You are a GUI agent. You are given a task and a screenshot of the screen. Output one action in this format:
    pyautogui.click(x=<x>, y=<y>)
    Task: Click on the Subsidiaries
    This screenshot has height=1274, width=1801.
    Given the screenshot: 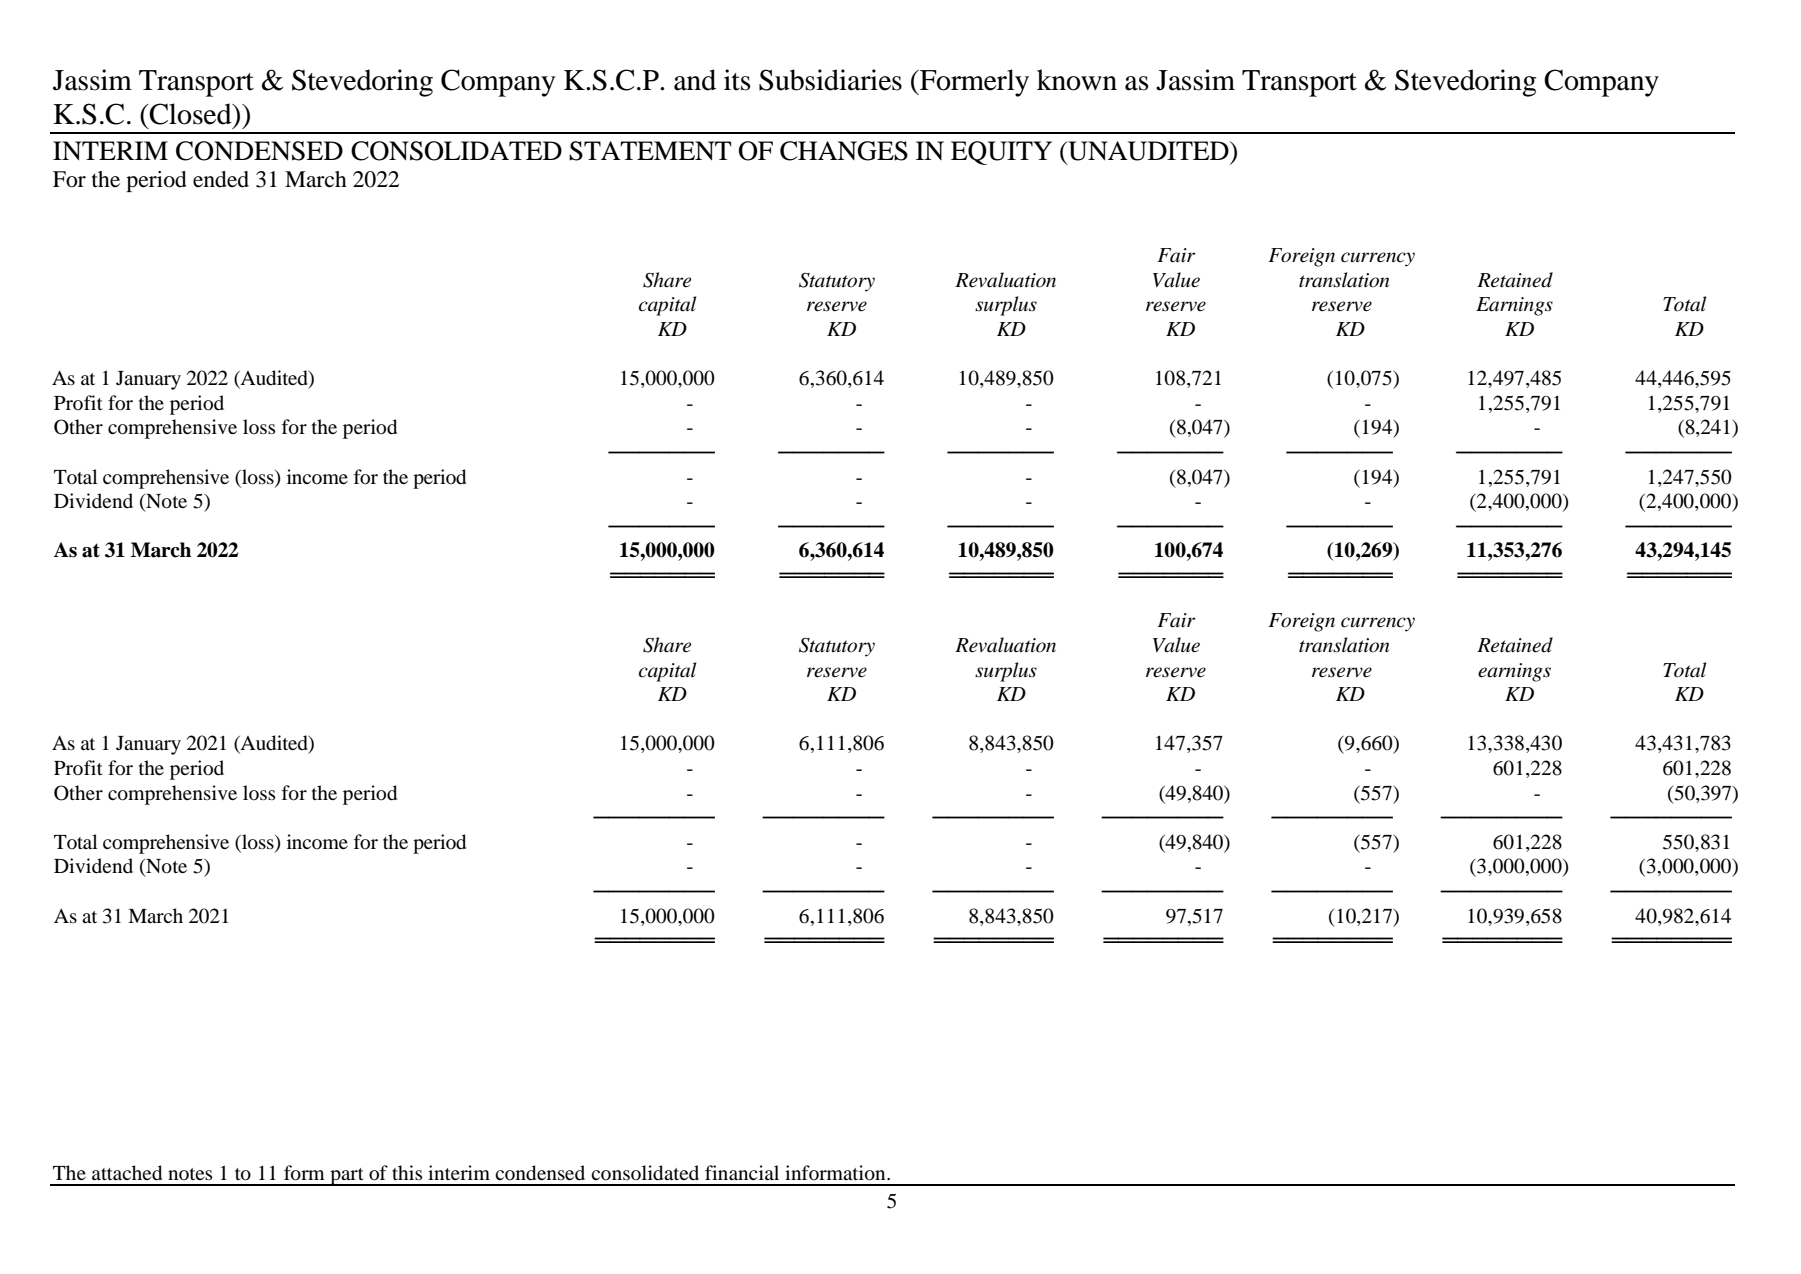 What is the action you would take?
    pyautogui.click(x=830, y=80)
